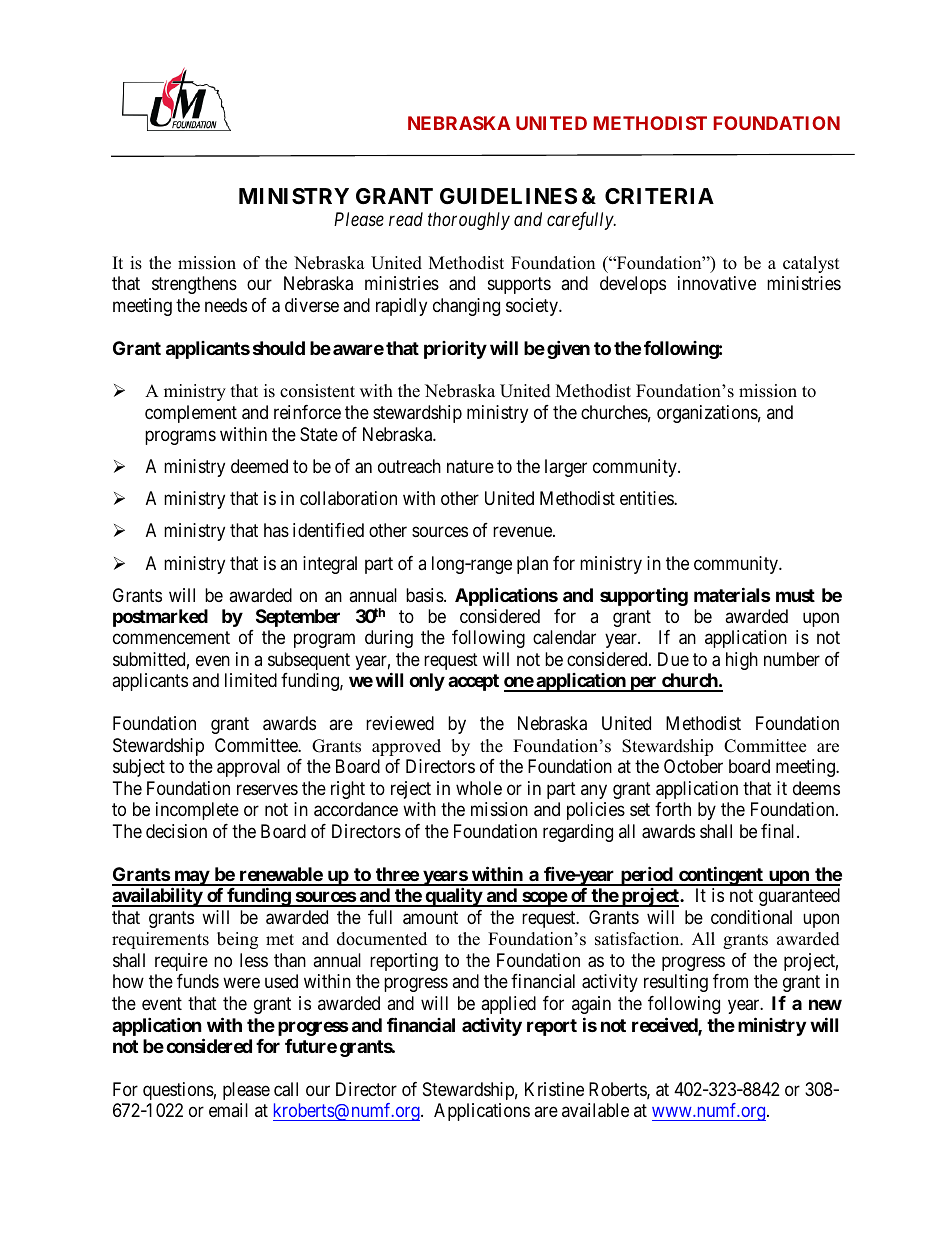 This screenshot has height=1233, width=952. What do you see at coordinates (532, 565) in the screenshot?
I see `plan` at bounding box center [532, 565].
